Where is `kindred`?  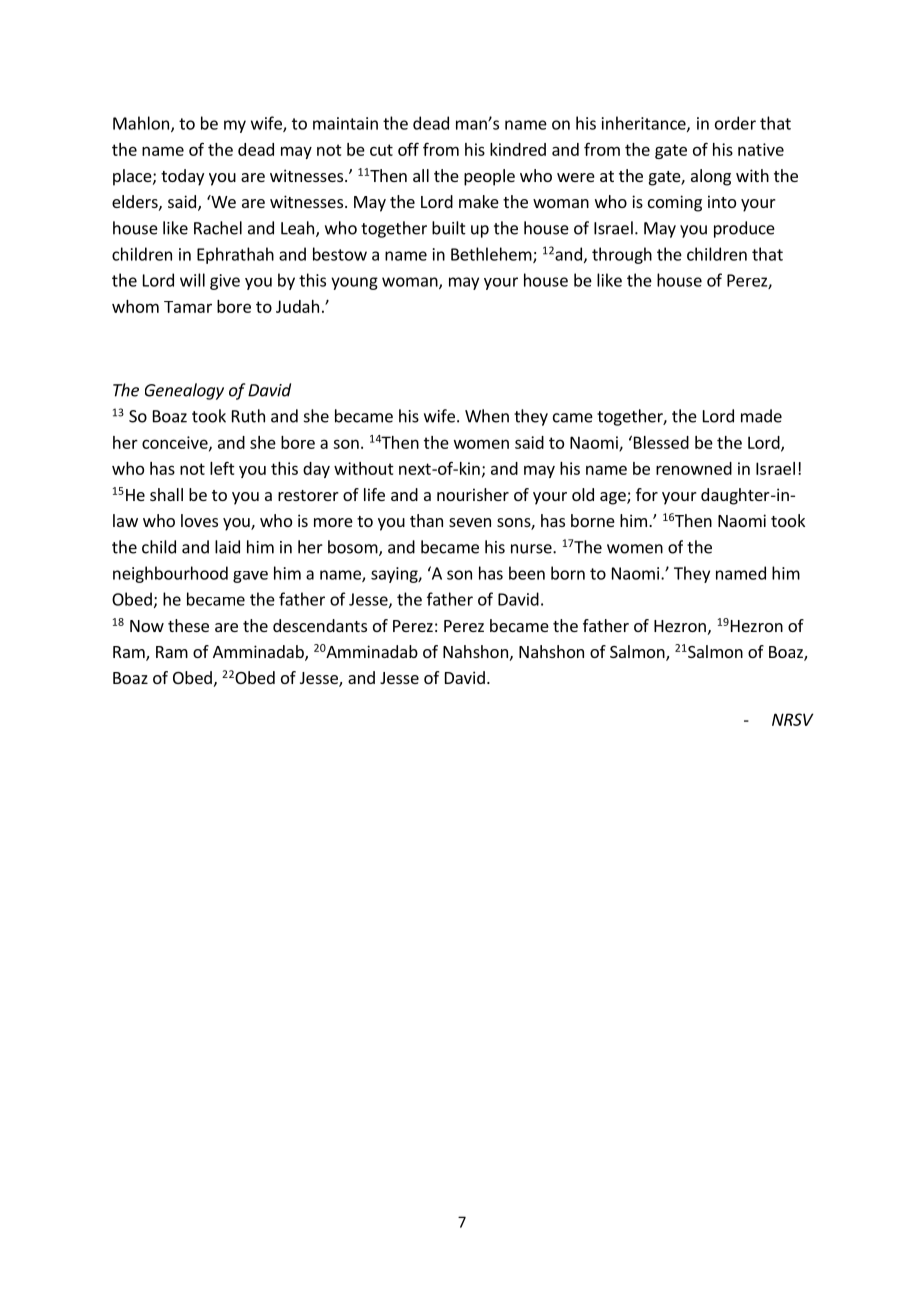 kindred is located at coordinates (518, 149).
